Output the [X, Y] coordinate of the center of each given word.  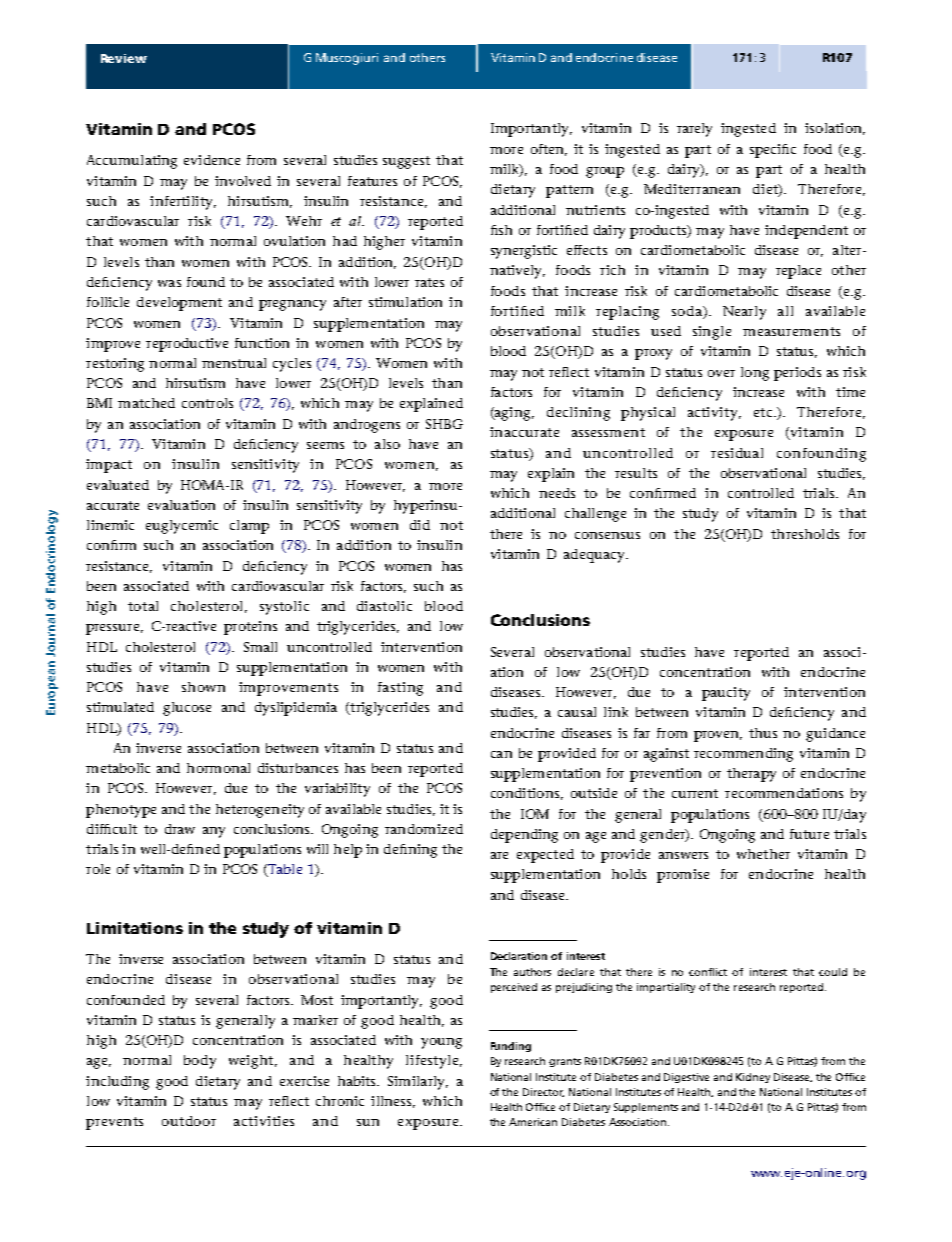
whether [763, 854]
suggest [406, 162]
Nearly [744, 313]
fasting [400, 689]
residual [737, 453]
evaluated [118, 485]
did [420, 525]
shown [203, 687]
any [214, 832]
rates [429, 282]
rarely [694, 130]
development [179, 304]
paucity [726, 694]
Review [124, 58]
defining [410, 851]
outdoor [189, 1121]
